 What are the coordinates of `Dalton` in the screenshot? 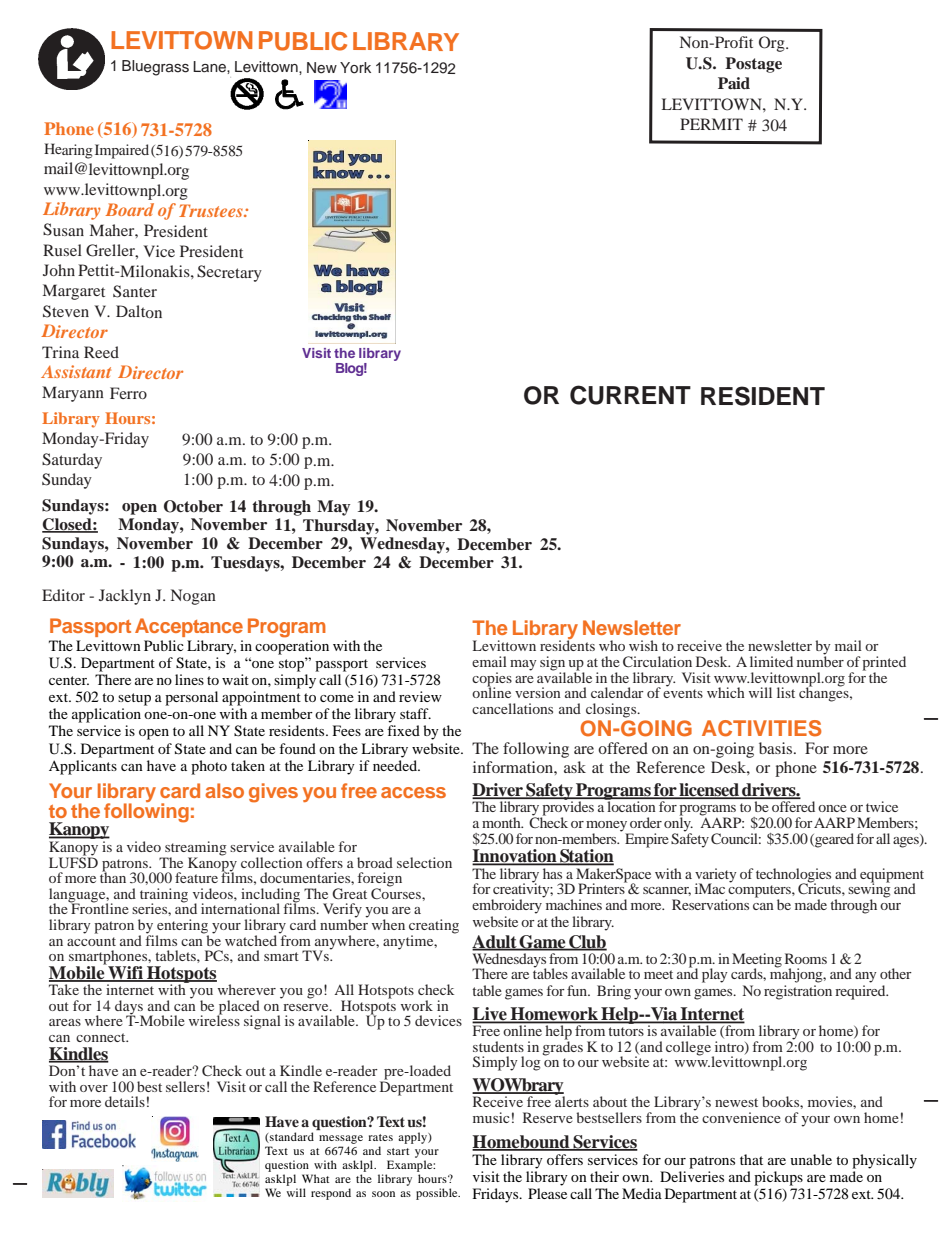 It's located at (139, 311).
